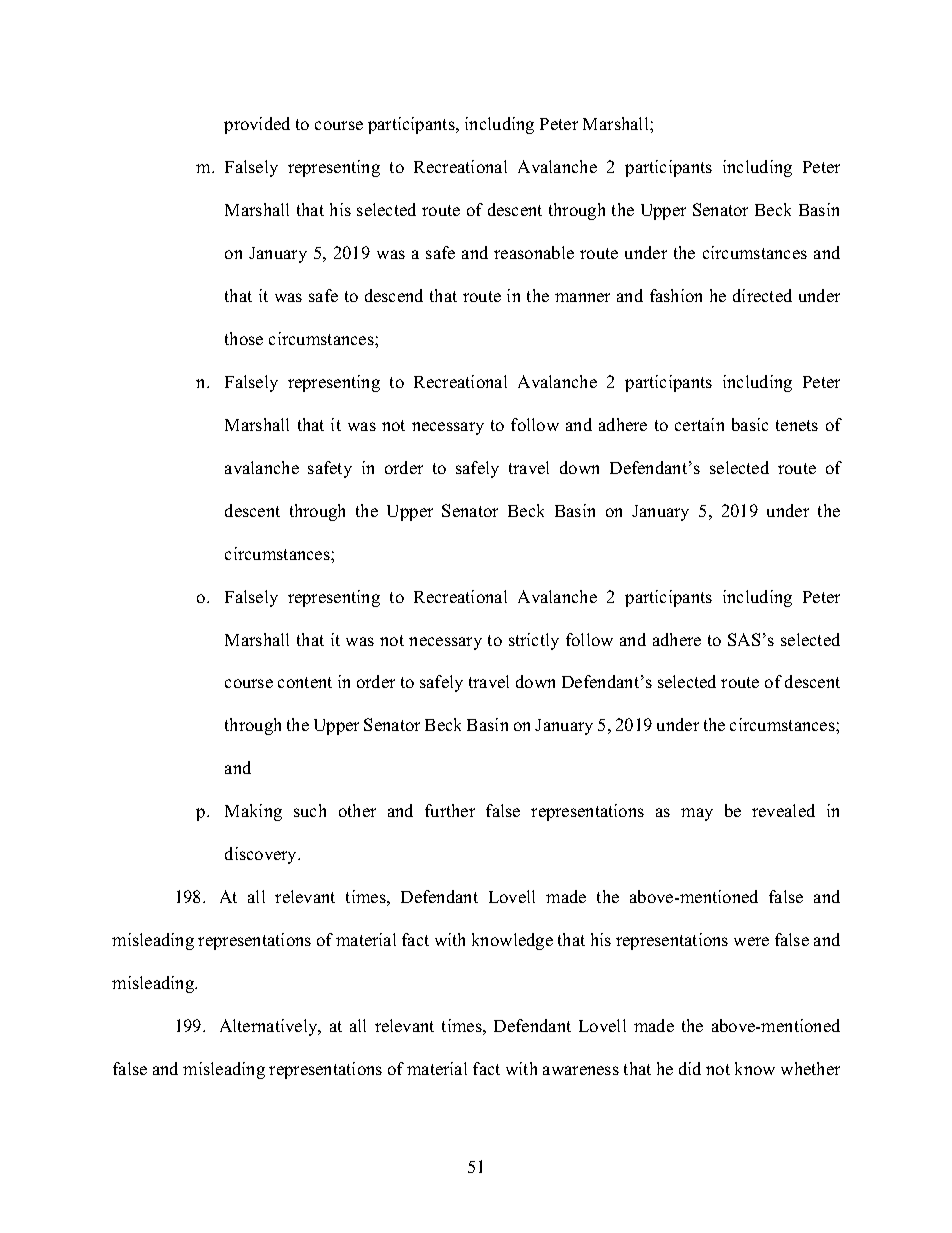 The height and width of the screenshot is (1233, 952). Describe the element at coordinates (783, 810) in the screenshot. I see `revealed` at that location.
